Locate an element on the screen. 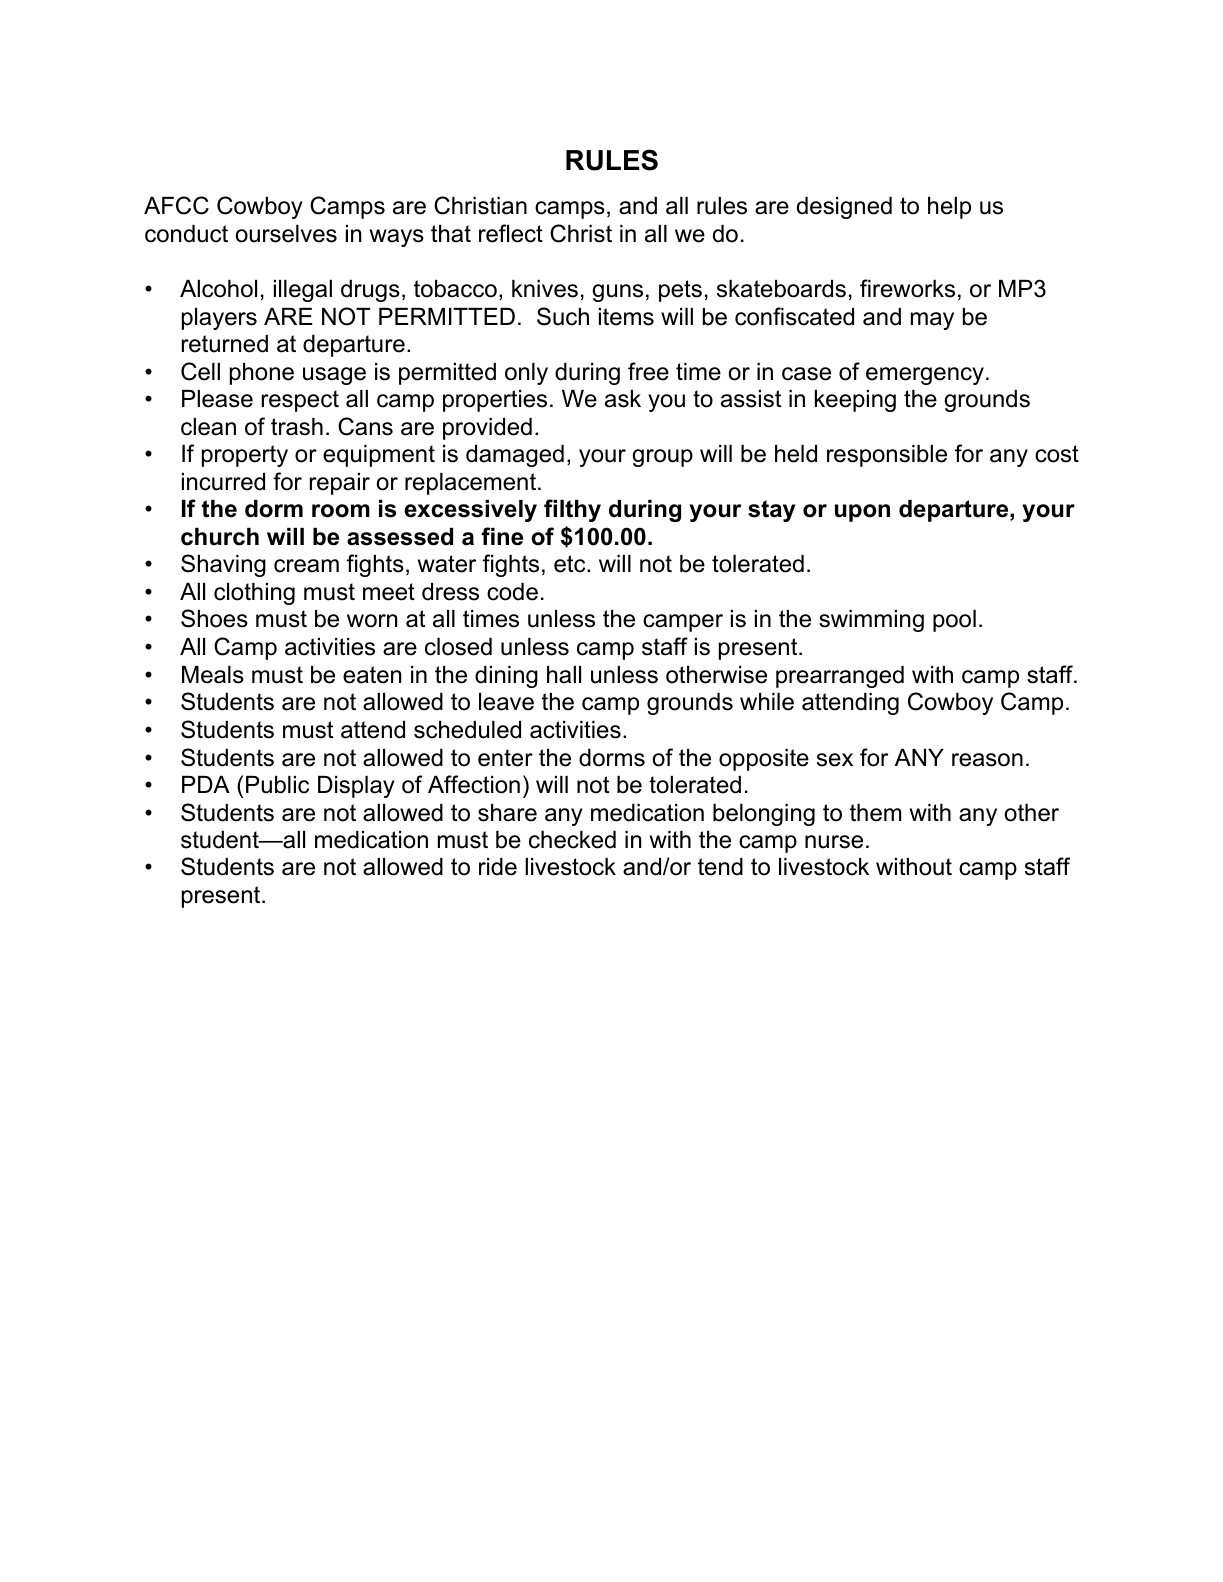 Image resolution: width=1223 pixels, height=1582 pixels. Meals is located at coordinates (213, 675).
